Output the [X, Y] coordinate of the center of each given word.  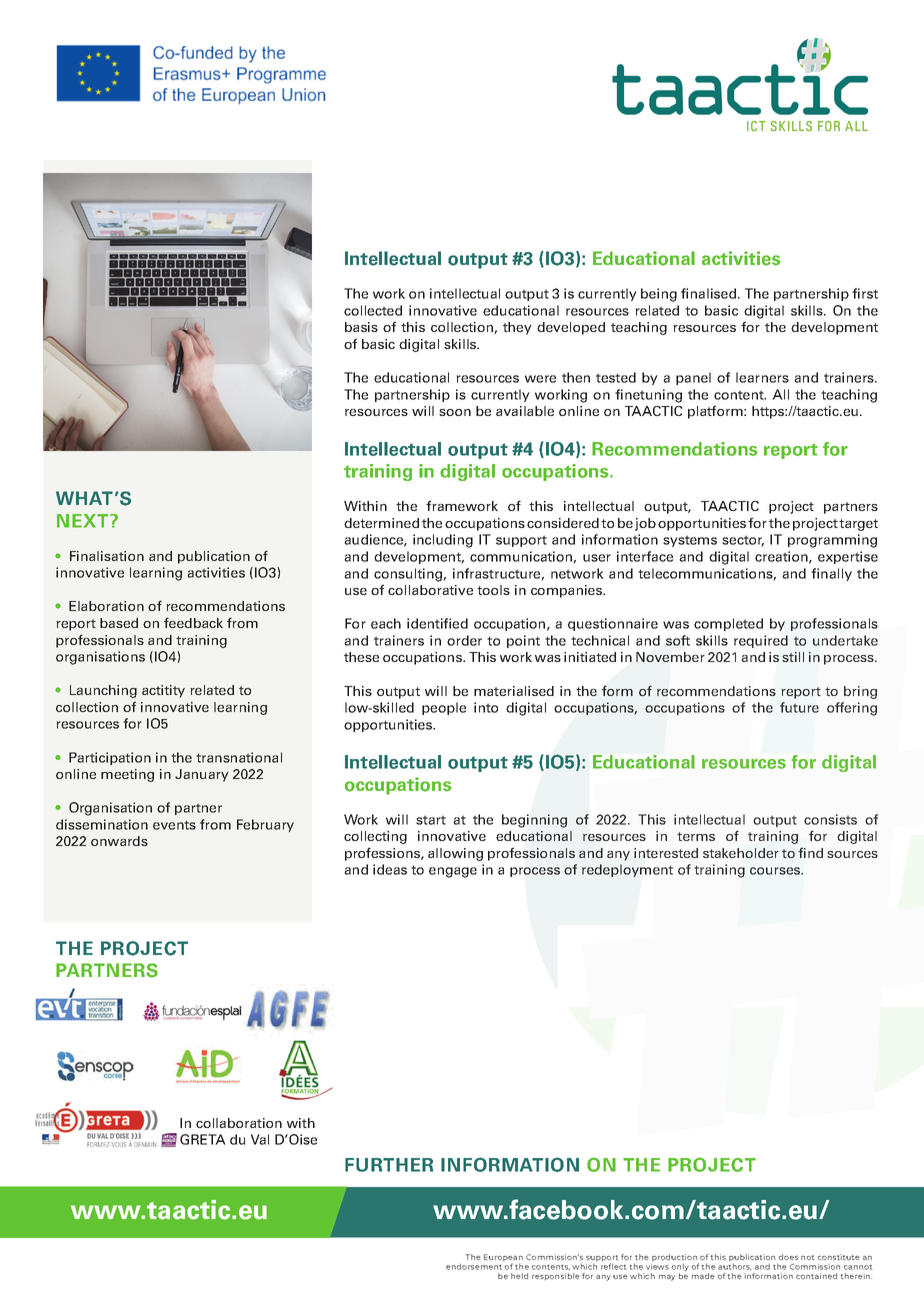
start [431, 820]
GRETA [203, 1139]
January [202, 775]
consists [830, 819]
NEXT [84, 521]
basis [361, 327]
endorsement [475, 1265]
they [517, 328]
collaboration [239, 1123]
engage [453, 872]
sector [743, 541]
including [443, 541]
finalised [710, 293]
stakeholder [741, 853]
